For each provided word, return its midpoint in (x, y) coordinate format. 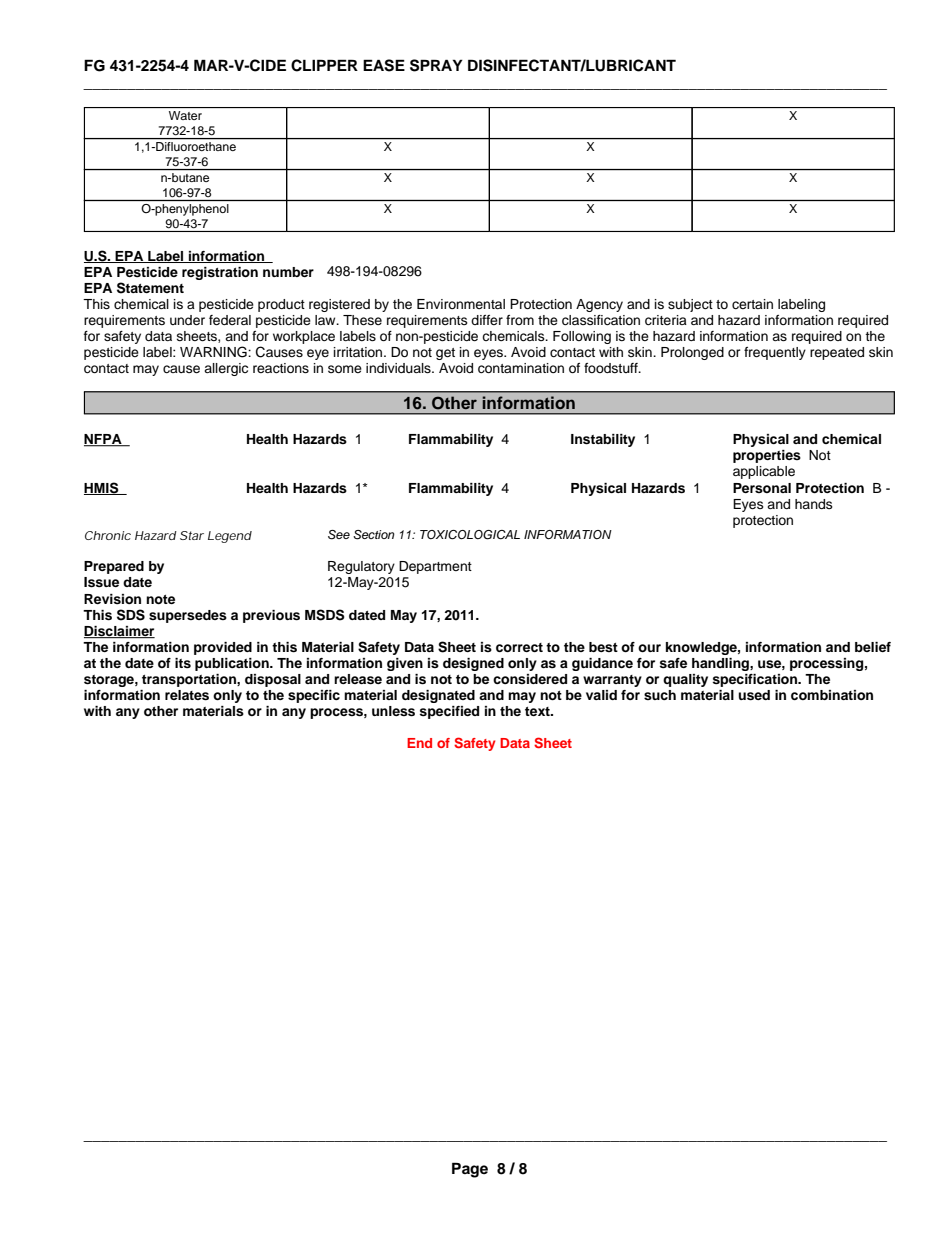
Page (470, 1170)
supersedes (188, 616)
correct (519, 647)
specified (449, 712)
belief (873, 647)
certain (752, 304)
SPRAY (436, 65)
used (754, 695)
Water (185, 115)
